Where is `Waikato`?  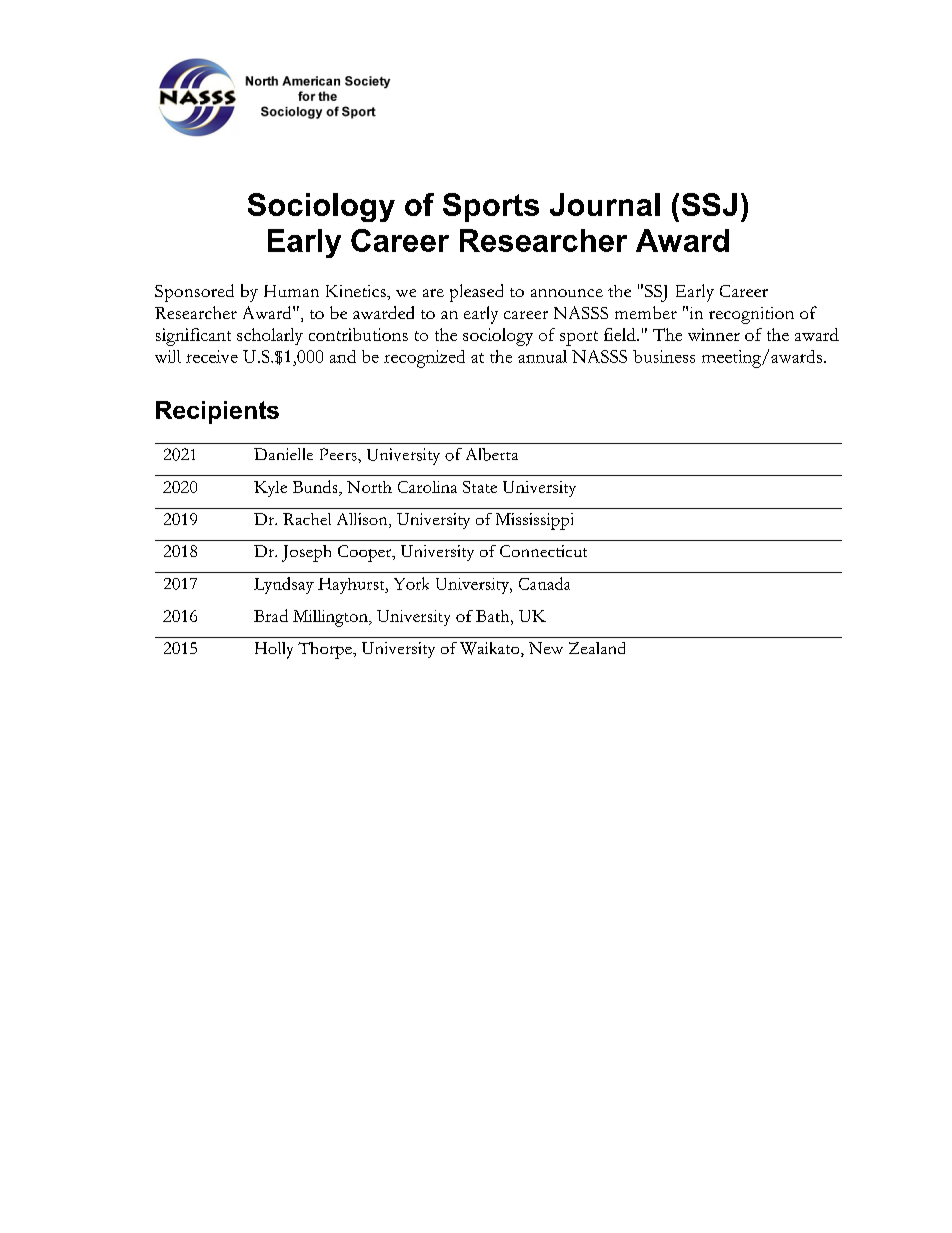 Waikato is located at coordinates (491, 649).
